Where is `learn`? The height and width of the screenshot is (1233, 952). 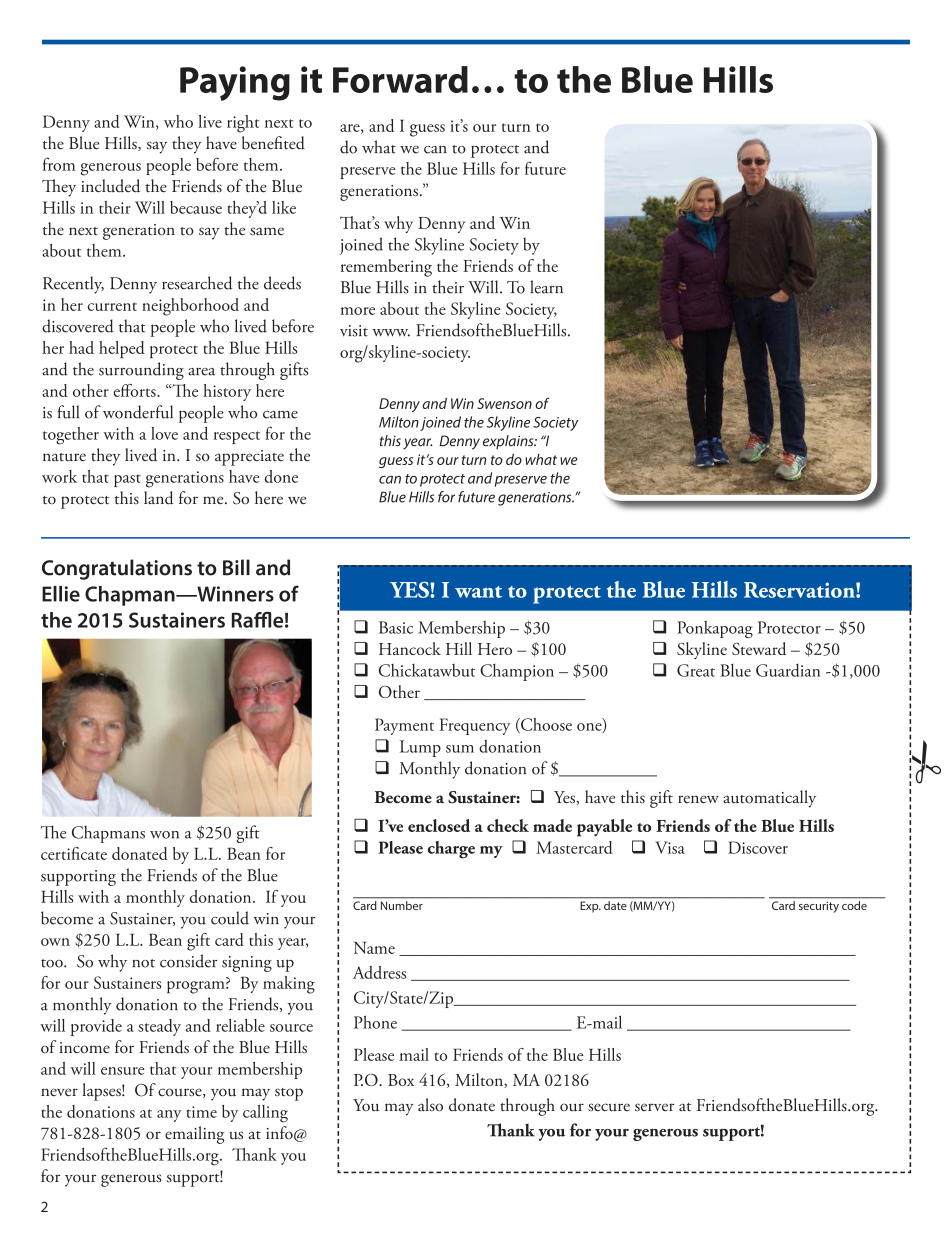 learn is located at coordinates (546, 287).
